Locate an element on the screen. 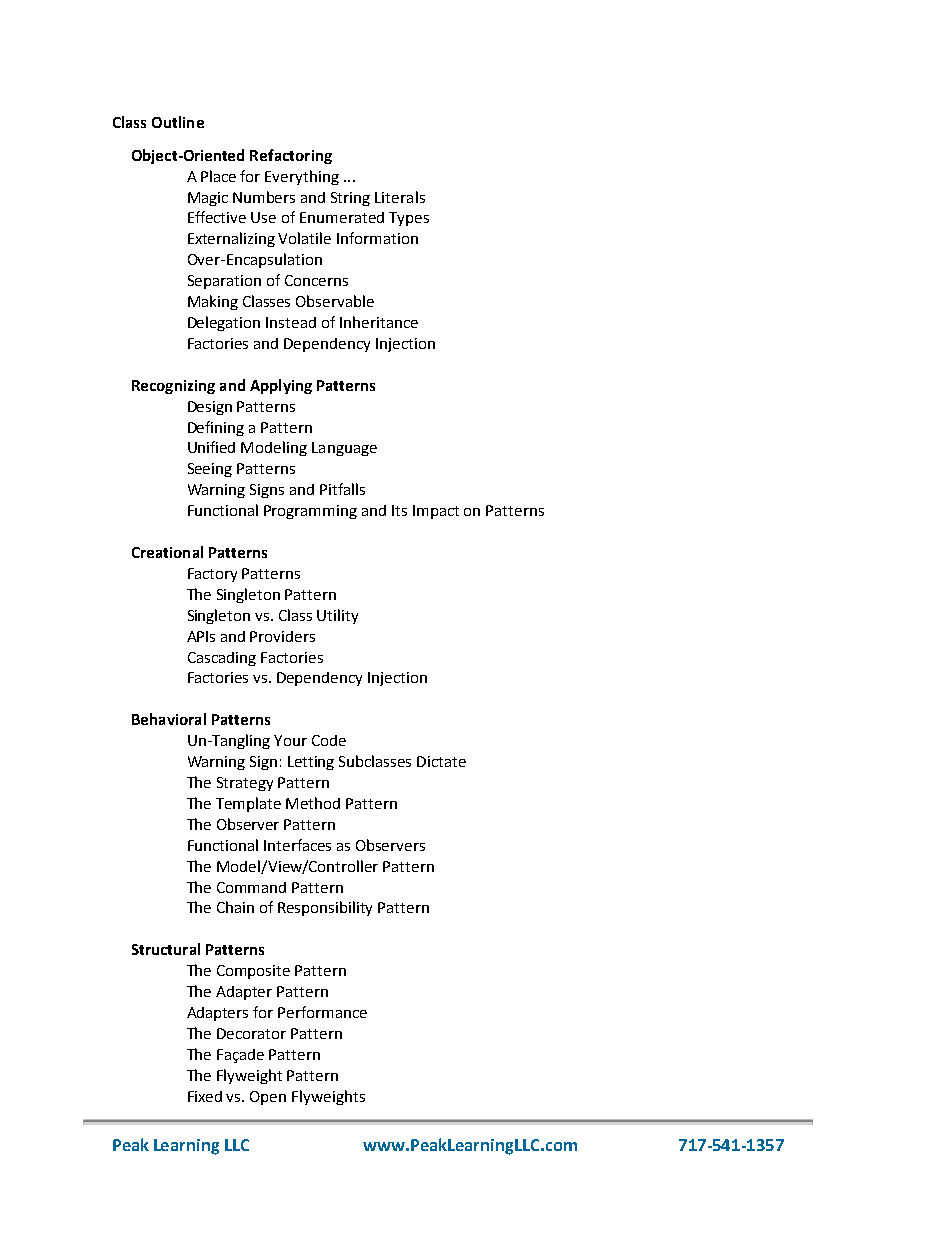 The width and height of the screenshot is (952, 1233). Performance is located at coordinates (322, 1012).
